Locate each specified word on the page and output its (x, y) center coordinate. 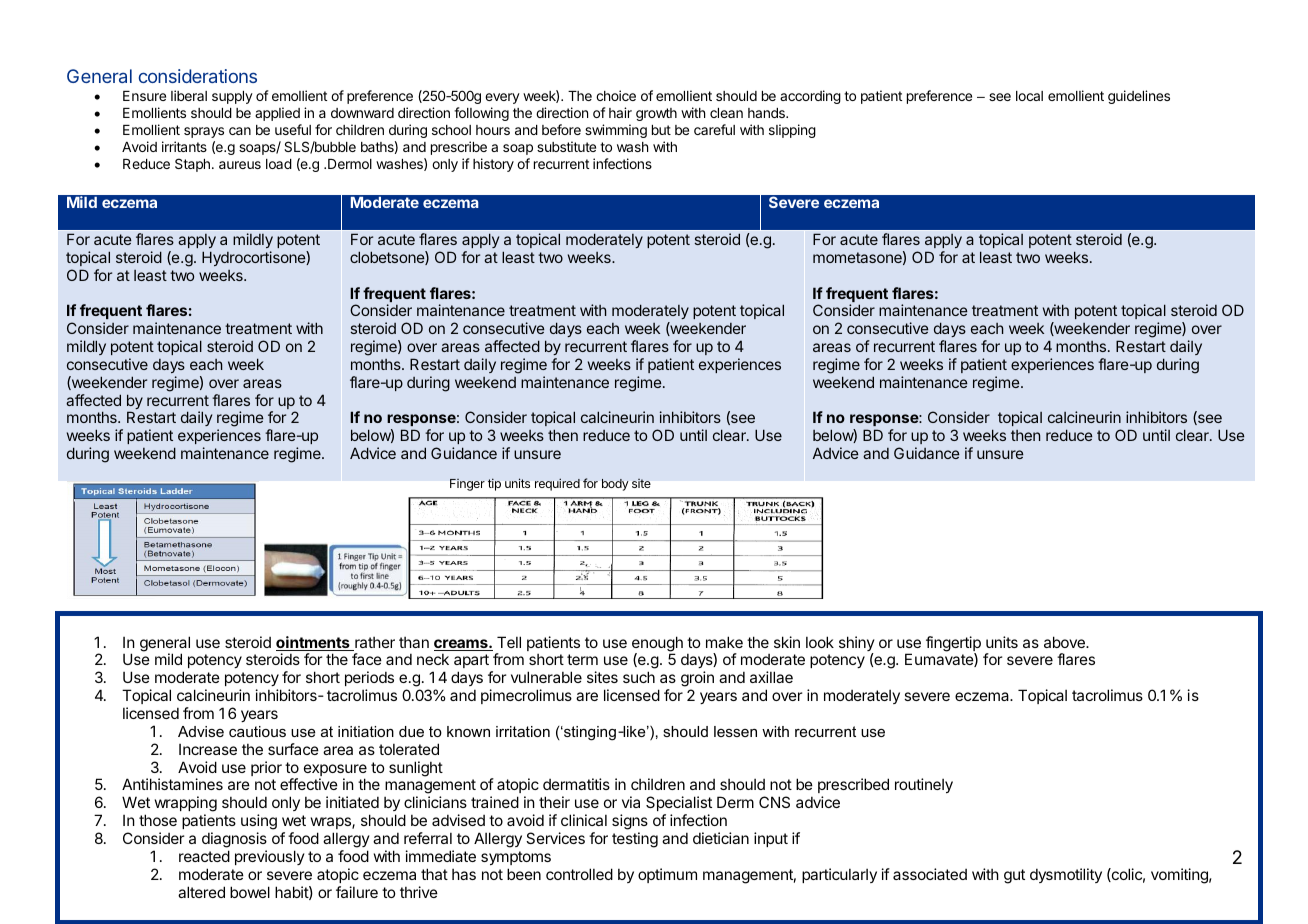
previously (270, 857)
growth (656, 114)
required (557, 484)
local (1029, 96)
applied (277, 114)
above (1065, 642)
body (615, 485)
